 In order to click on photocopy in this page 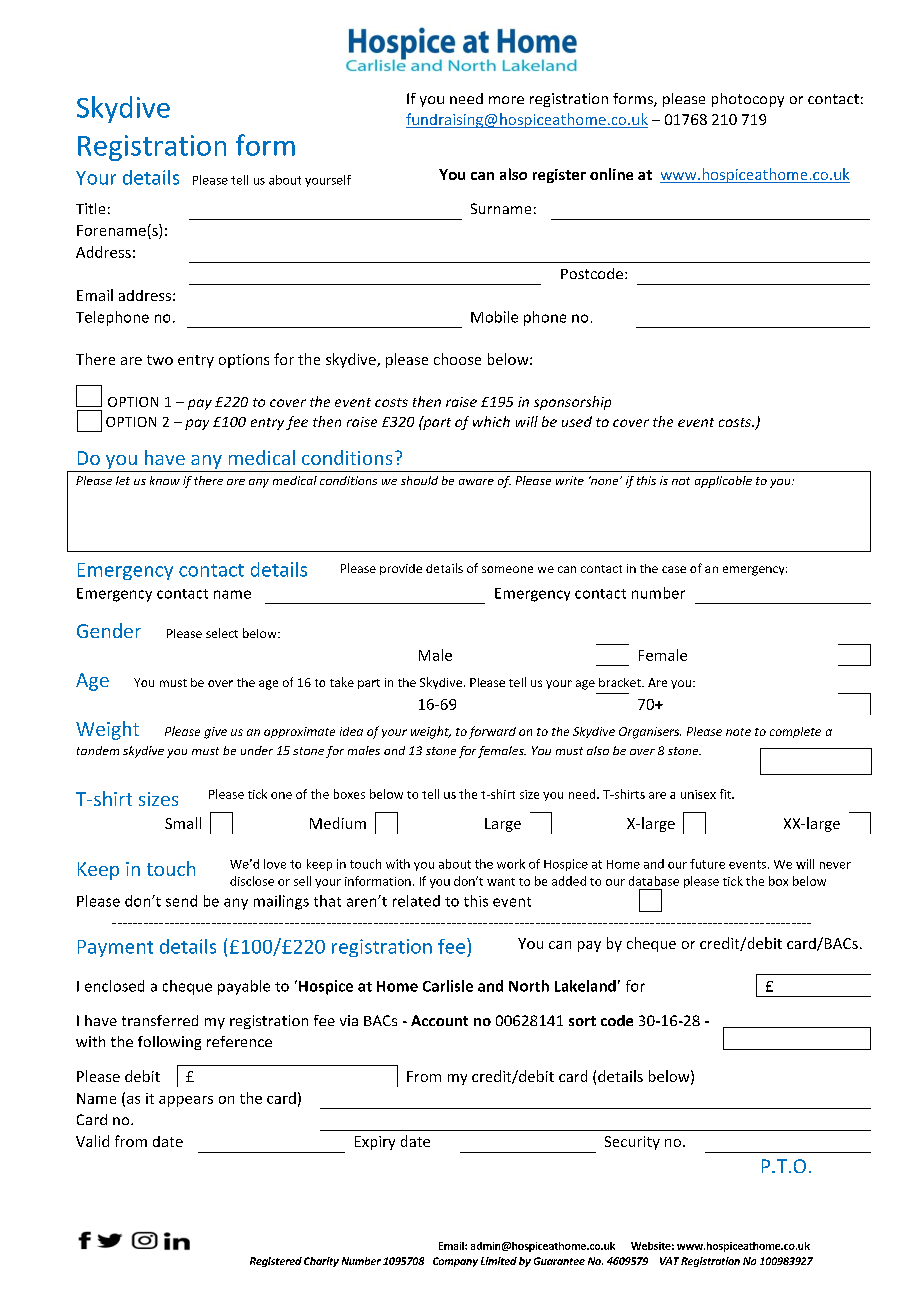, I will do `click(748, 100)`.
